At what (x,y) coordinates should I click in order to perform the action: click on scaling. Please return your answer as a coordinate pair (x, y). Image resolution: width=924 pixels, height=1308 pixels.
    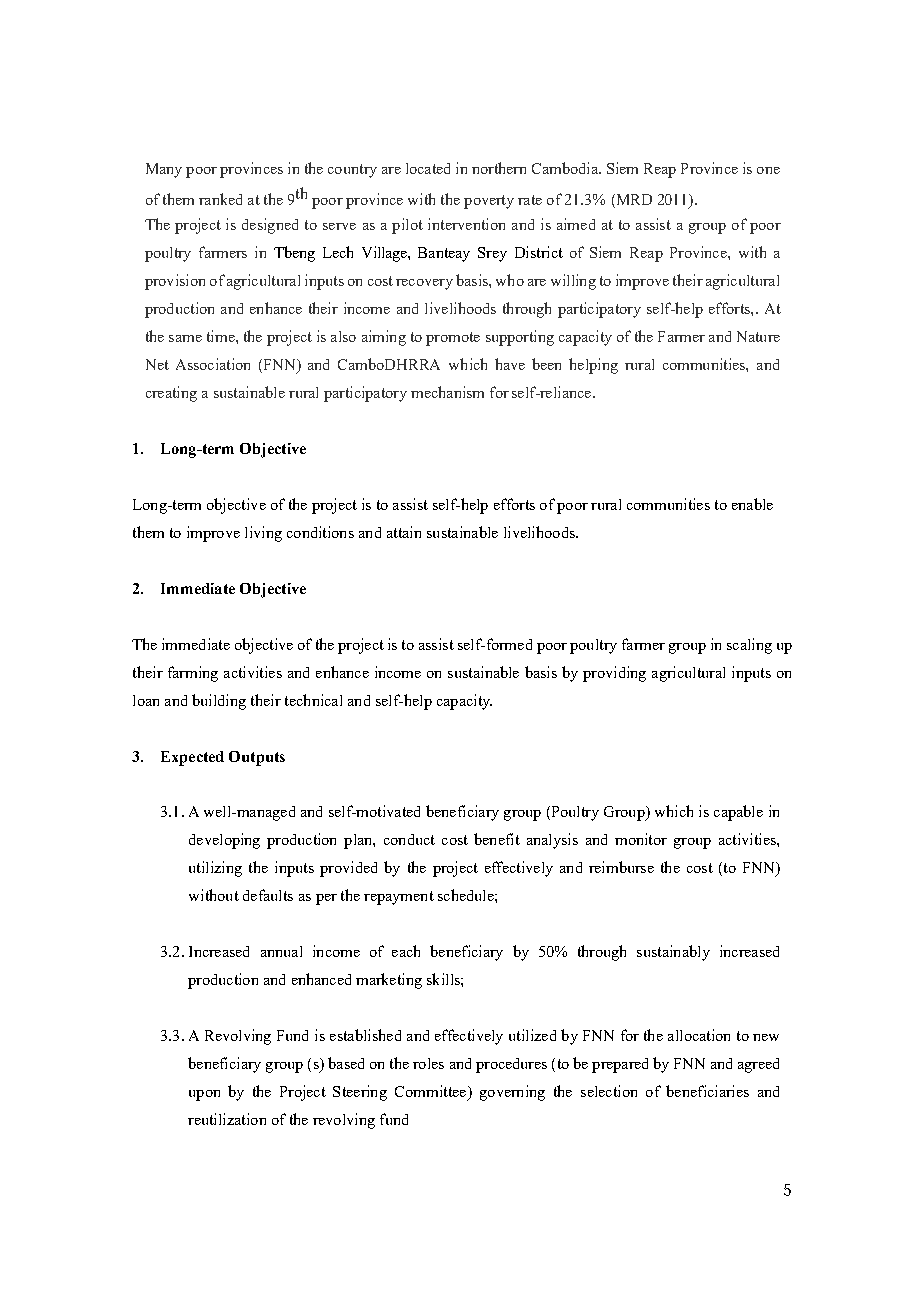
    Looking at the image, I should click on (749, 646).
